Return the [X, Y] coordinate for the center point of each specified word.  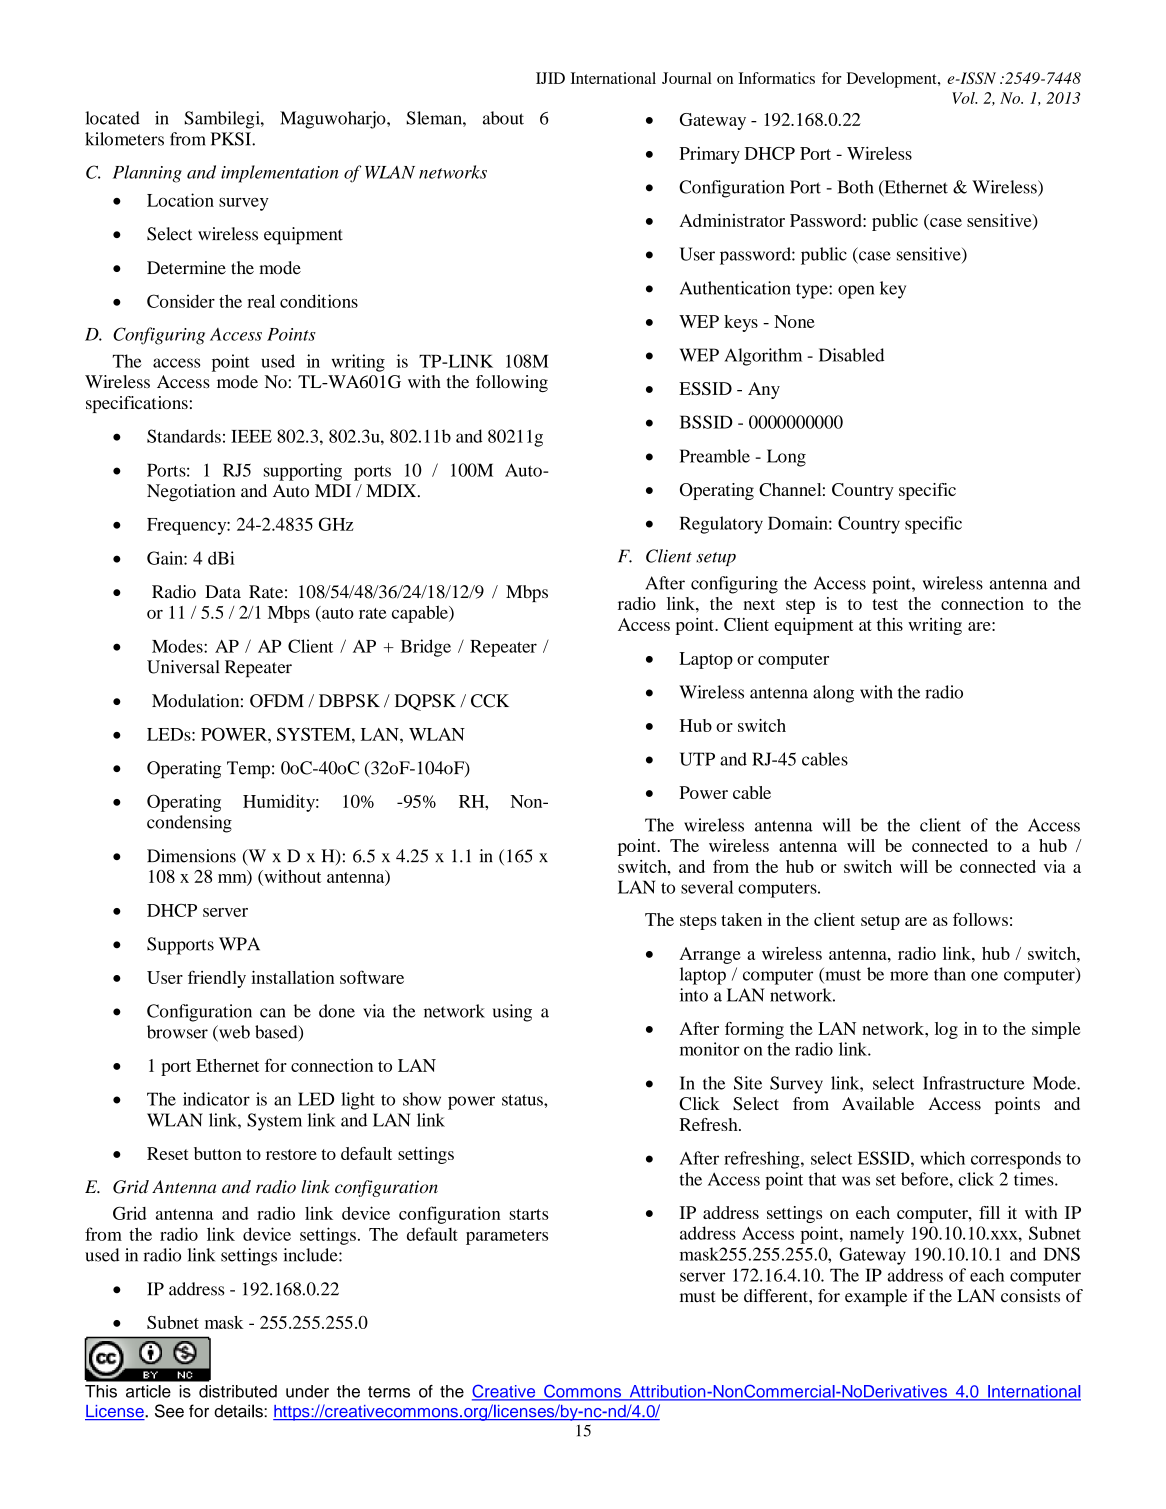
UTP [697, 759]
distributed [238, 1391]
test [885, 604]
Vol [964, 98]
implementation [280, 174]
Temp [248, 770]
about [503, 118]
